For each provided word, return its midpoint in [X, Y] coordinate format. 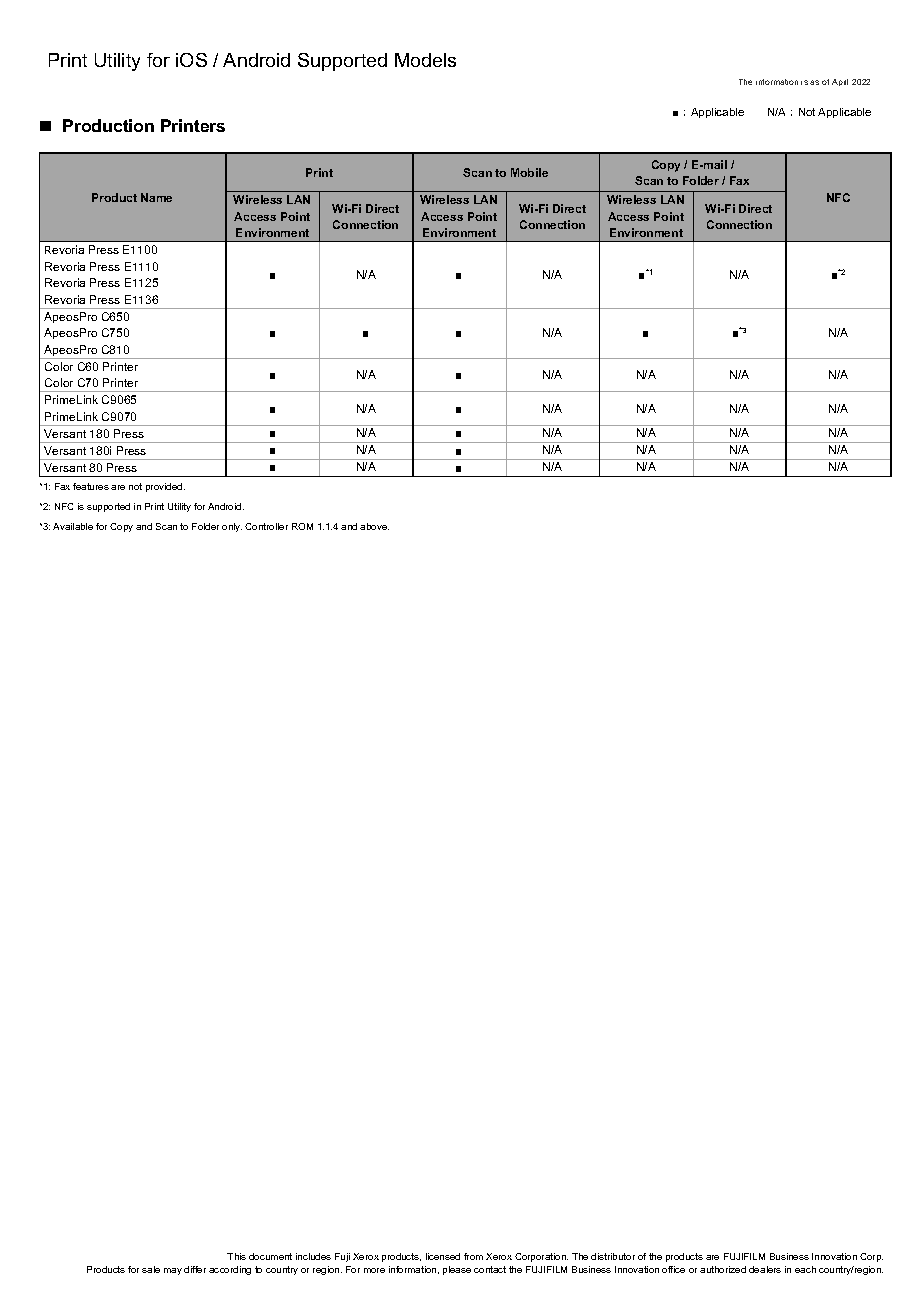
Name [156, 197]
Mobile [529, 172]
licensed [443, 1256]
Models [425, 60]
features [91, 486]
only [232, 527]
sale [151, 1269]
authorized [723, 1269]
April [840, 82]
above [374, 526]
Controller [266, 526]
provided [165, 487]
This [236, 1256]
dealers [765, 1269]
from [473, 1256]
